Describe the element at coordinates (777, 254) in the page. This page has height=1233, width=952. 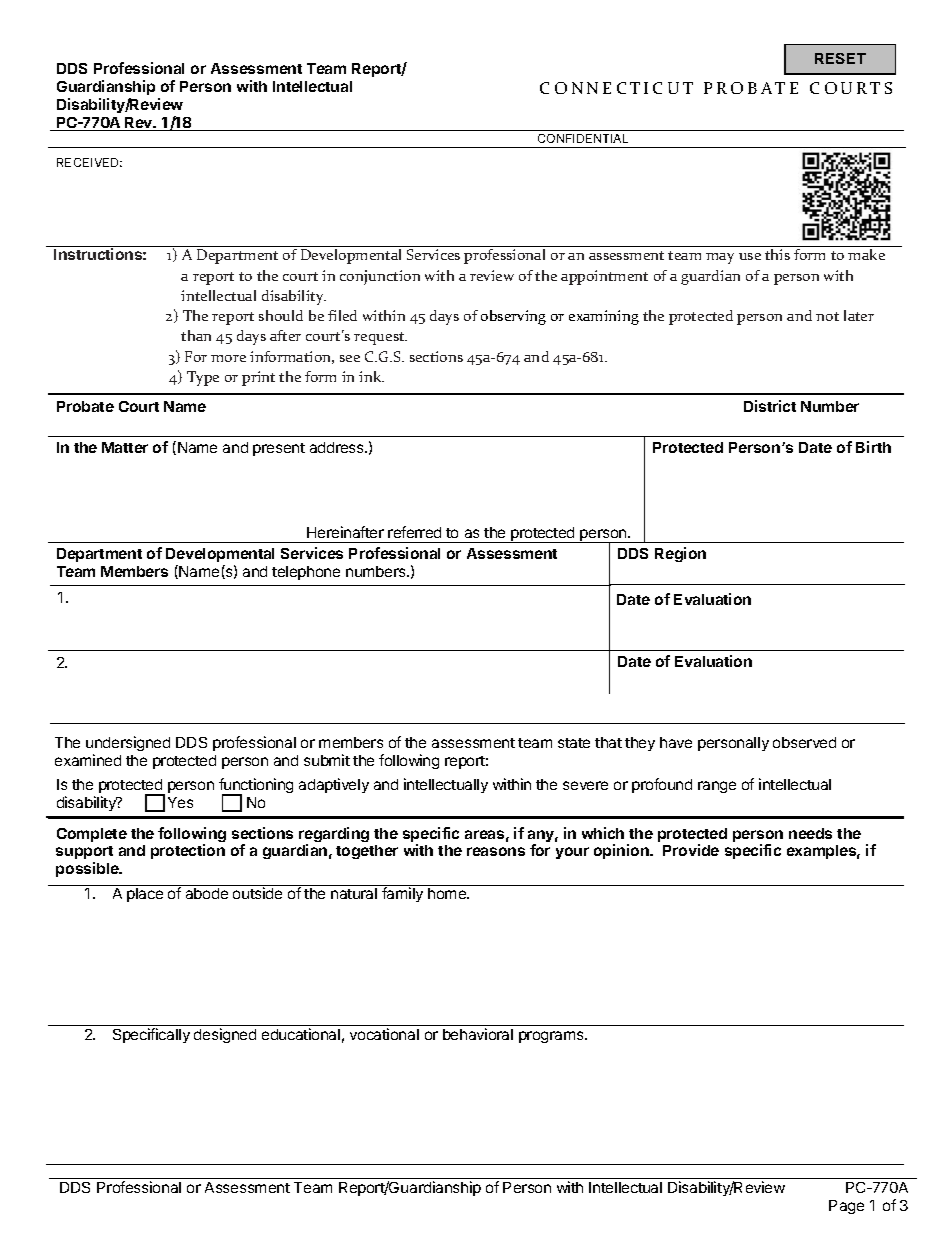
I see `this` at that location.
